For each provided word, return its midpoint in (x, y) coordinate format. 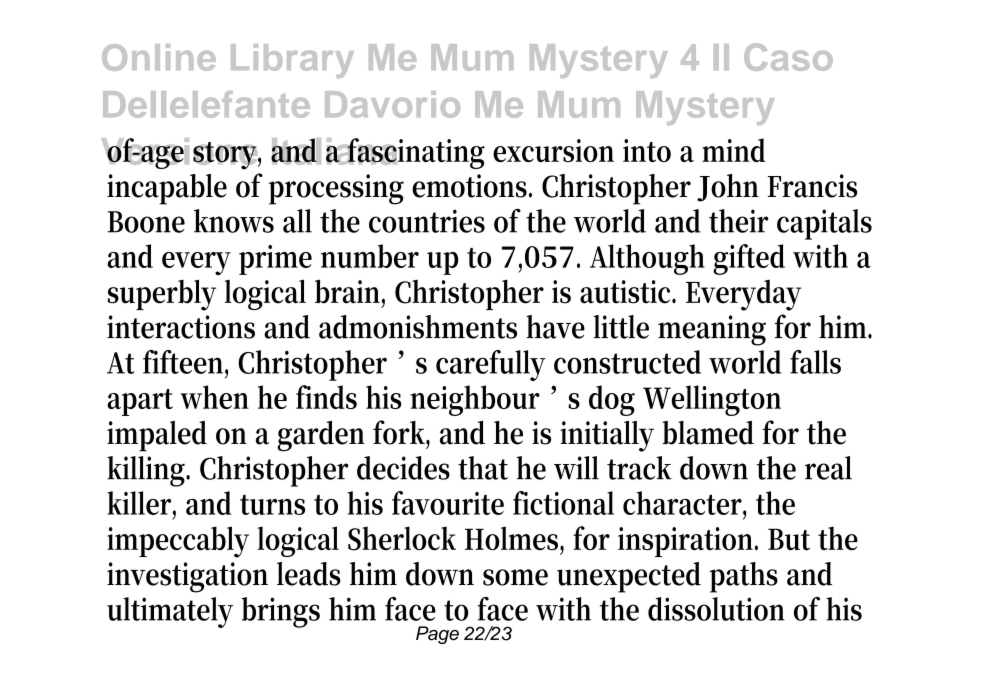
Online (159, 57)
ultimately (170, 612)
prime (275, 260)
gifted (749, 259)
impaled (157, 436)
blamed (708, 433)
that (483, 468)
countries (427, 221)
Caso (788, 57)
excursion (553, 150)
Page (437, 635)
